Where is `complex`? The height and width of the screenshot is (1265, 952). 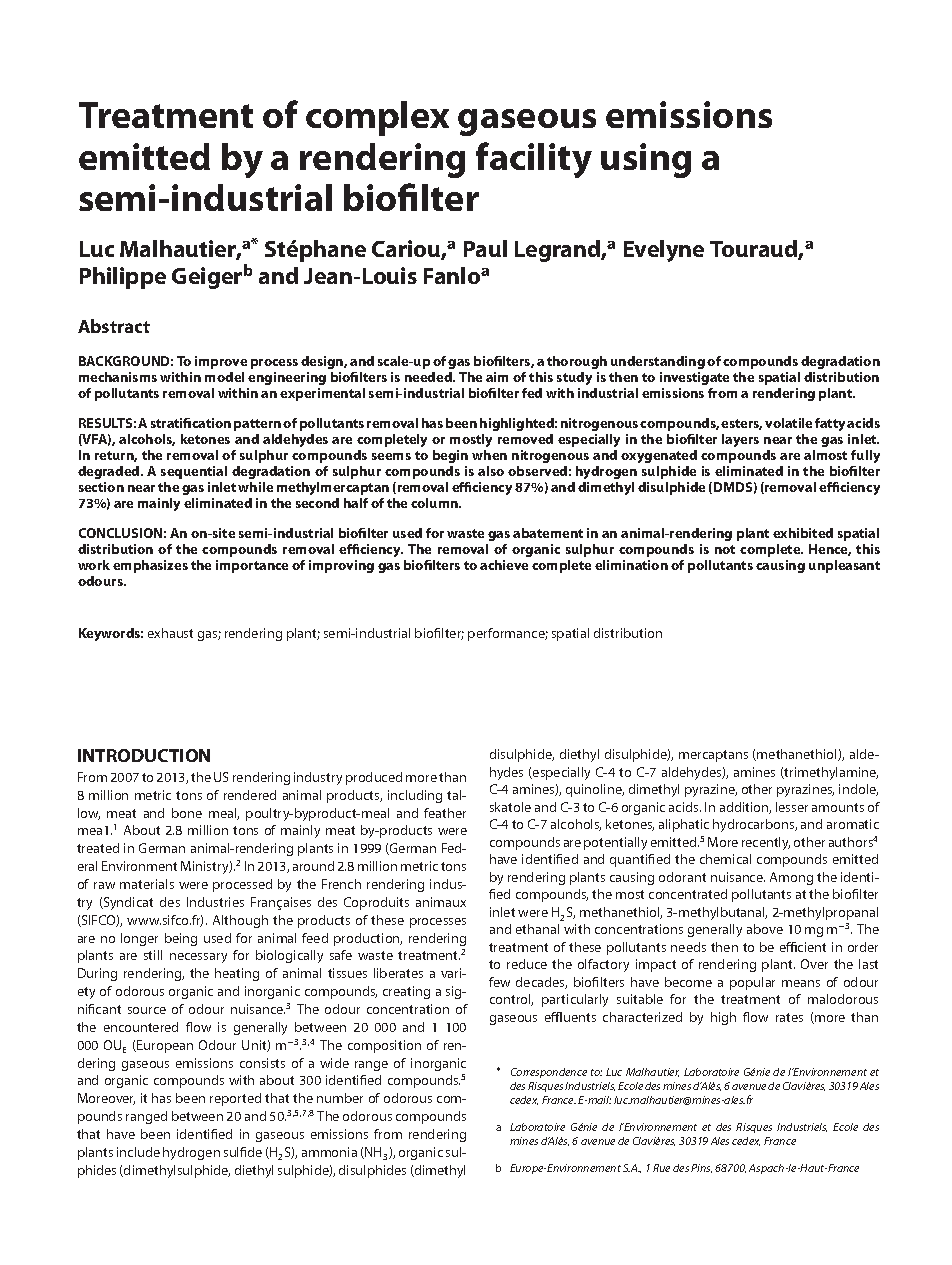
complex is located at coordinates (377, 118).
